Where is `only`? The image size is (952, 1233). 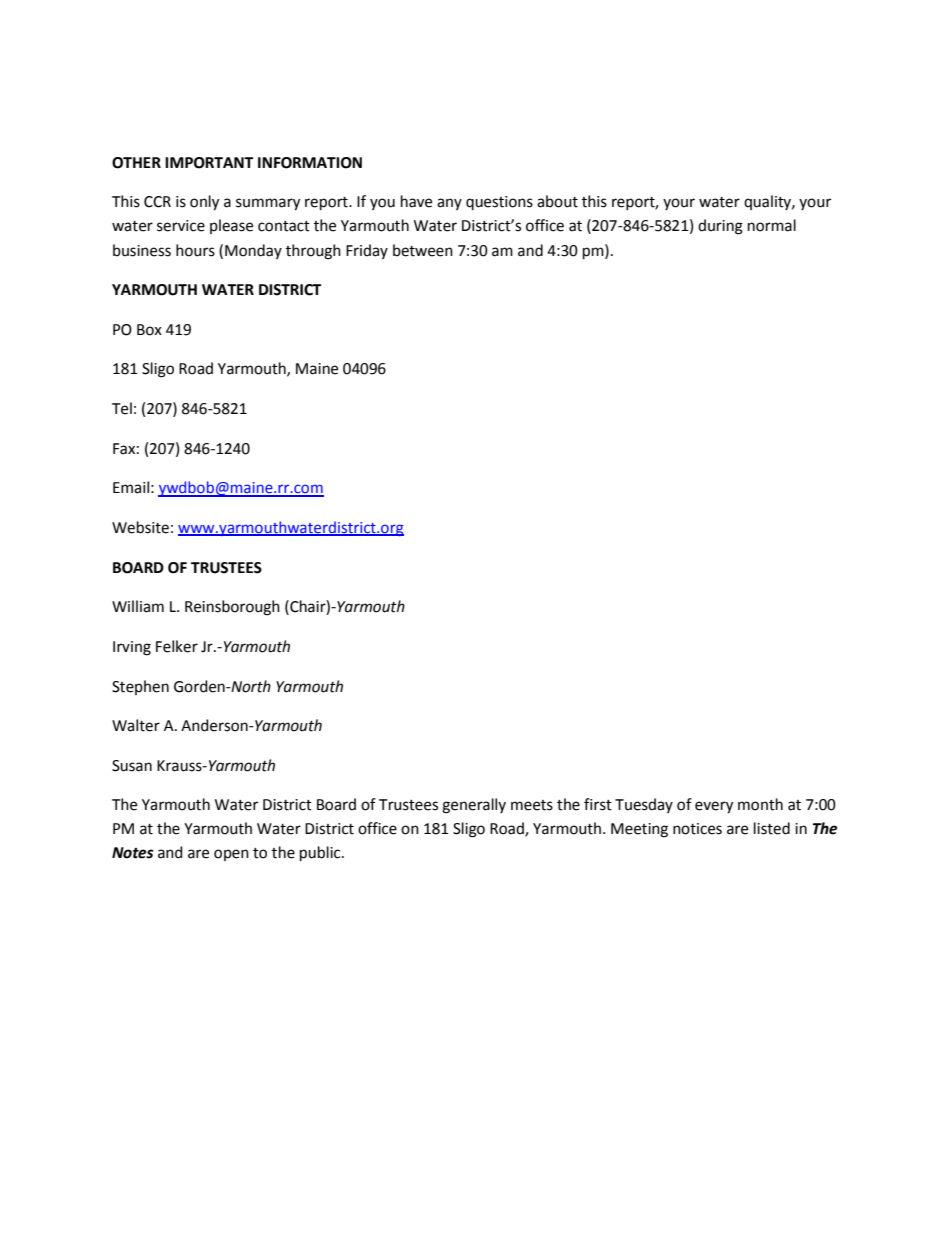 only is located at coordinates (204, 203).
